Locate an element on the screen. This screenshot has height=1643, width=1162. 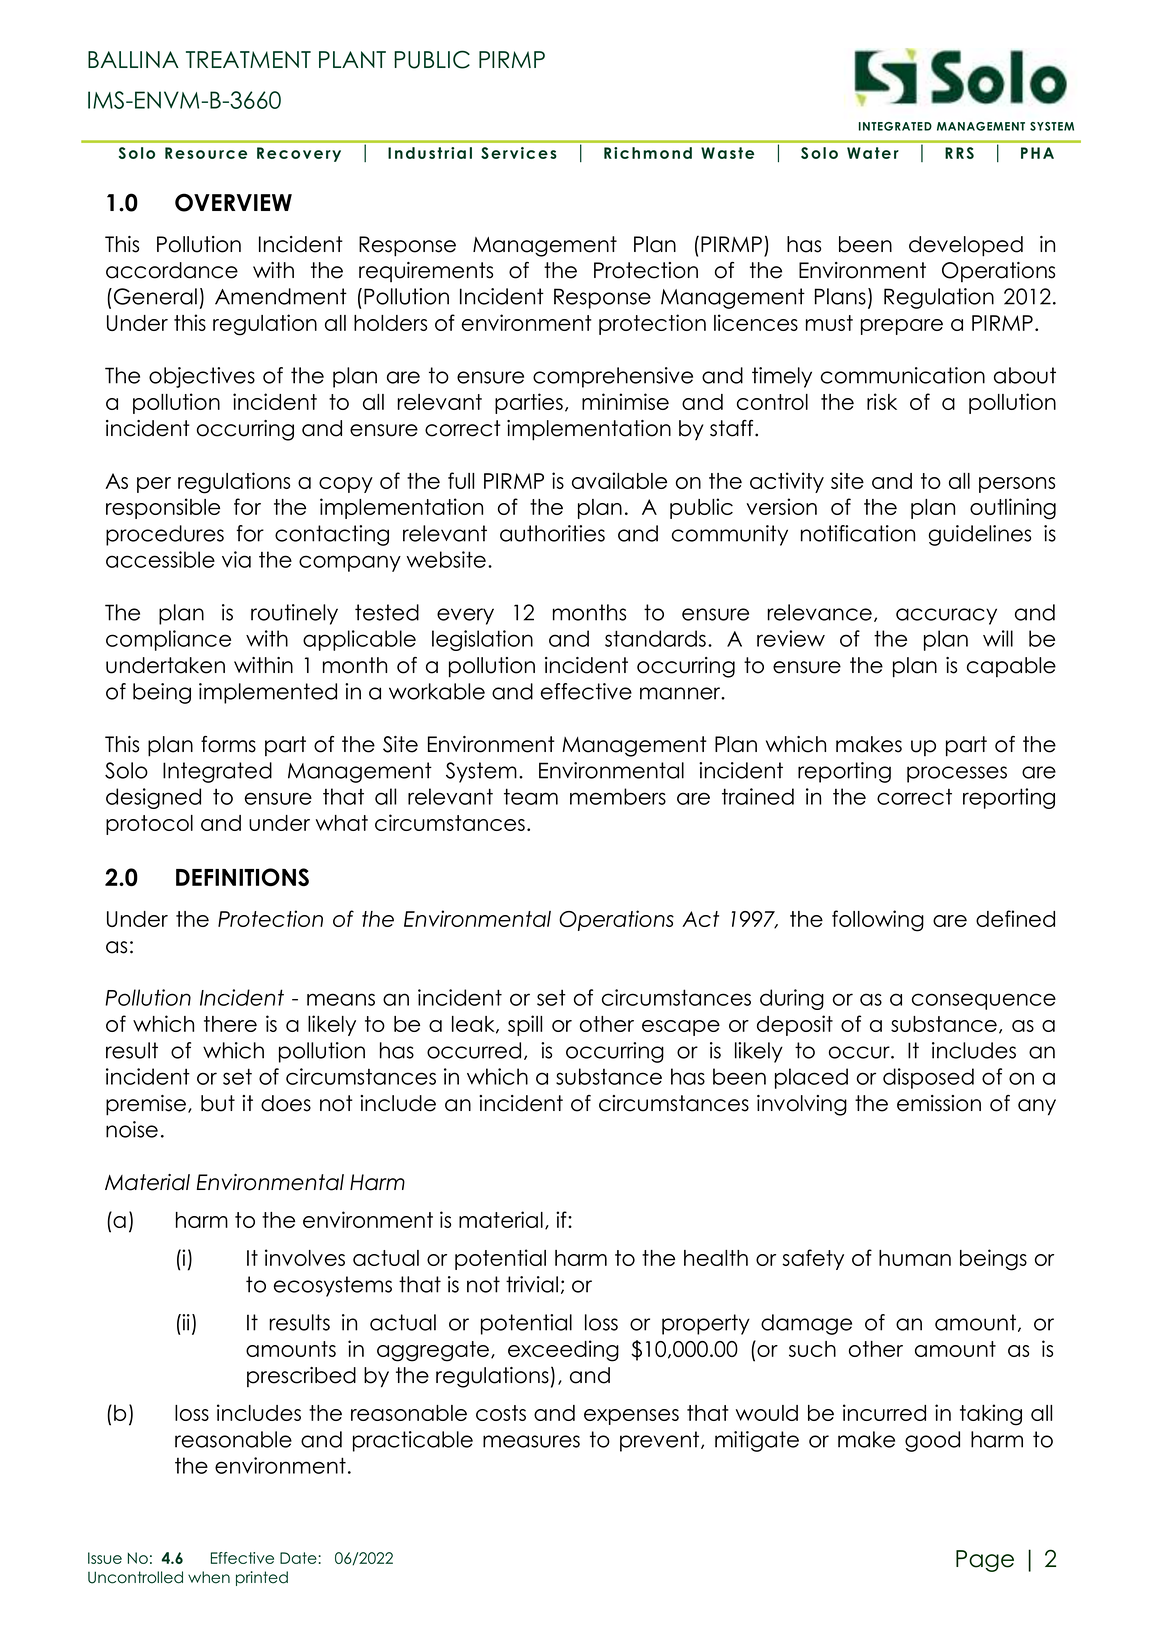
comprehensive is located at coordinates (613, 377).
